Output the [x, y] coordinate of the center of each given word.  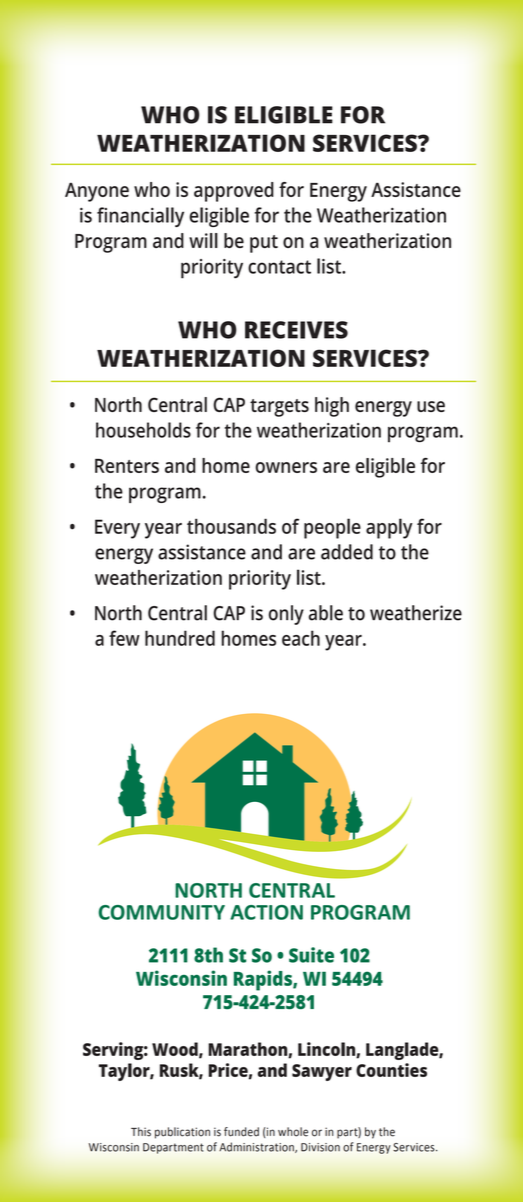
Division [320, 1147]
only [286, 615]
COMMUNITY [162, 912]
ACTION [266, 912]
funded [241, 1132]
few [124, 638]
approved [234, 192]
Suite [311, 955]
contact [279, 267]
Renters [127, 466]
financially [140, 217]
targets [279, 408]
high [332, 407]
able [326, 613]
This [141, 1132]
